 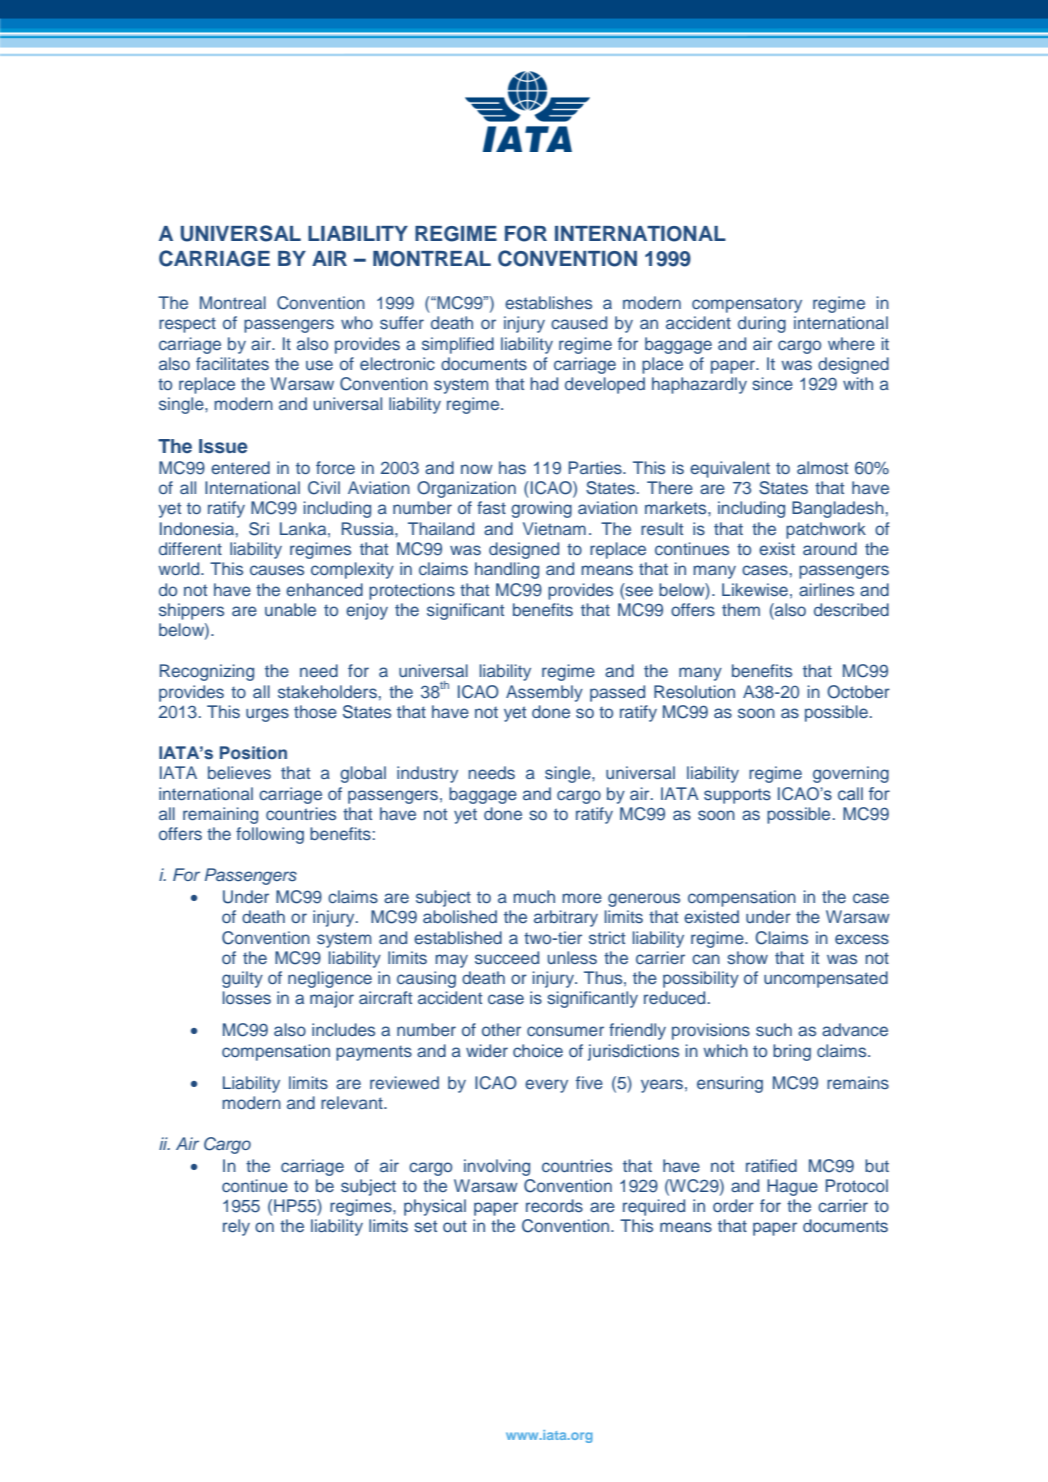 I want to click on rely, so click(x=236, y=1227).
